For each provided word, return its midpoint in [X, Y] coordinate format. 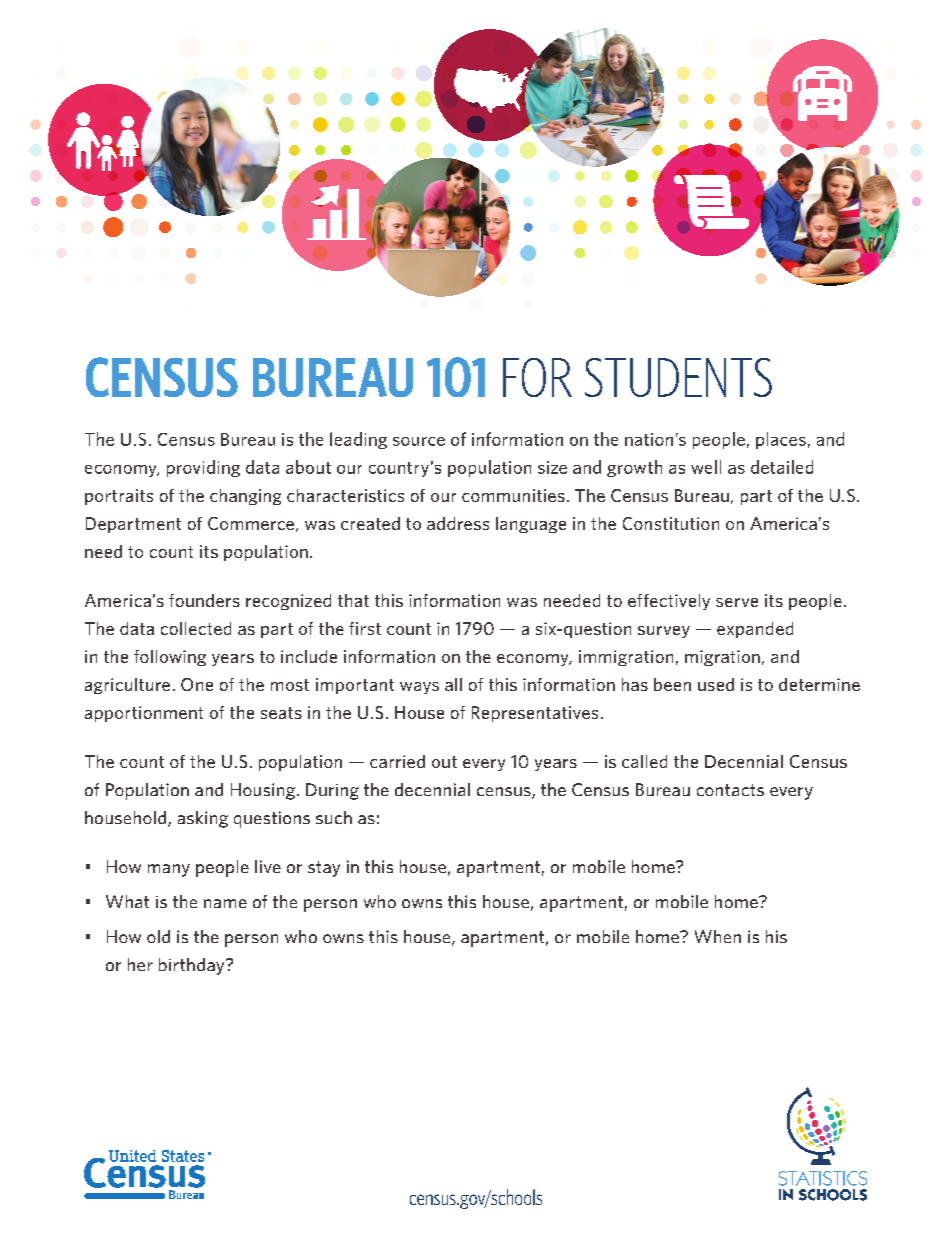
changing [245, 497]
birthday [193, 966]
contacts [730, 790]
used [716, 684]
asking [203, 819]
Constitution [671, 523]
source [419, 441]
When [718, 936]
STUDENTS [678, 377]
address [458, 523]
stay [324, 869]
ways [419, 688]
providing [203, 468]
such [334, 817]
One [197, 684]
